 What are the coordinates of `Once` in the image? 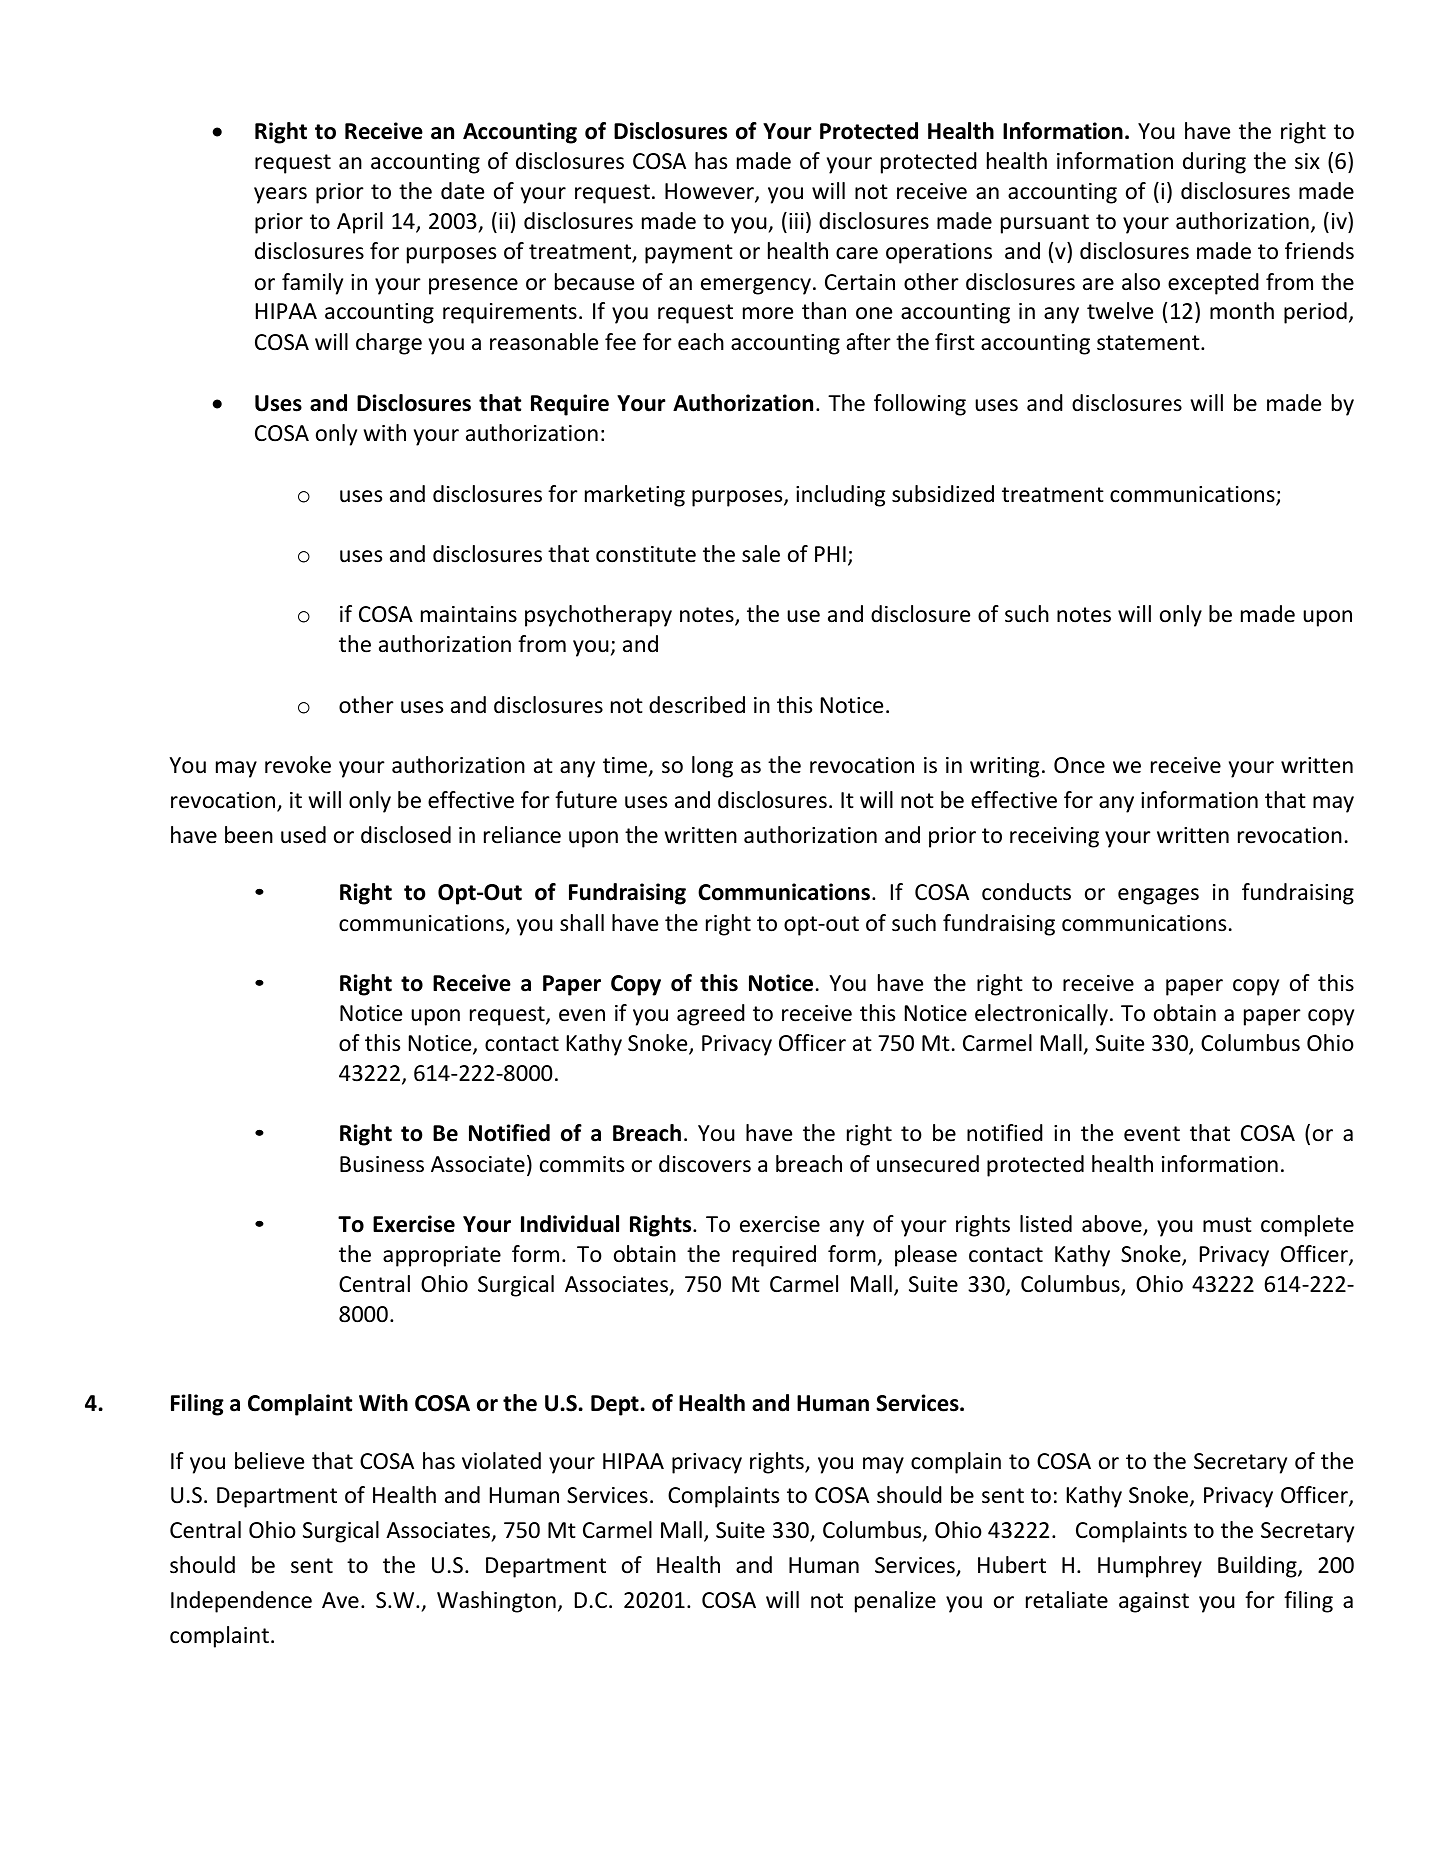 It's located at (1079, 765).
